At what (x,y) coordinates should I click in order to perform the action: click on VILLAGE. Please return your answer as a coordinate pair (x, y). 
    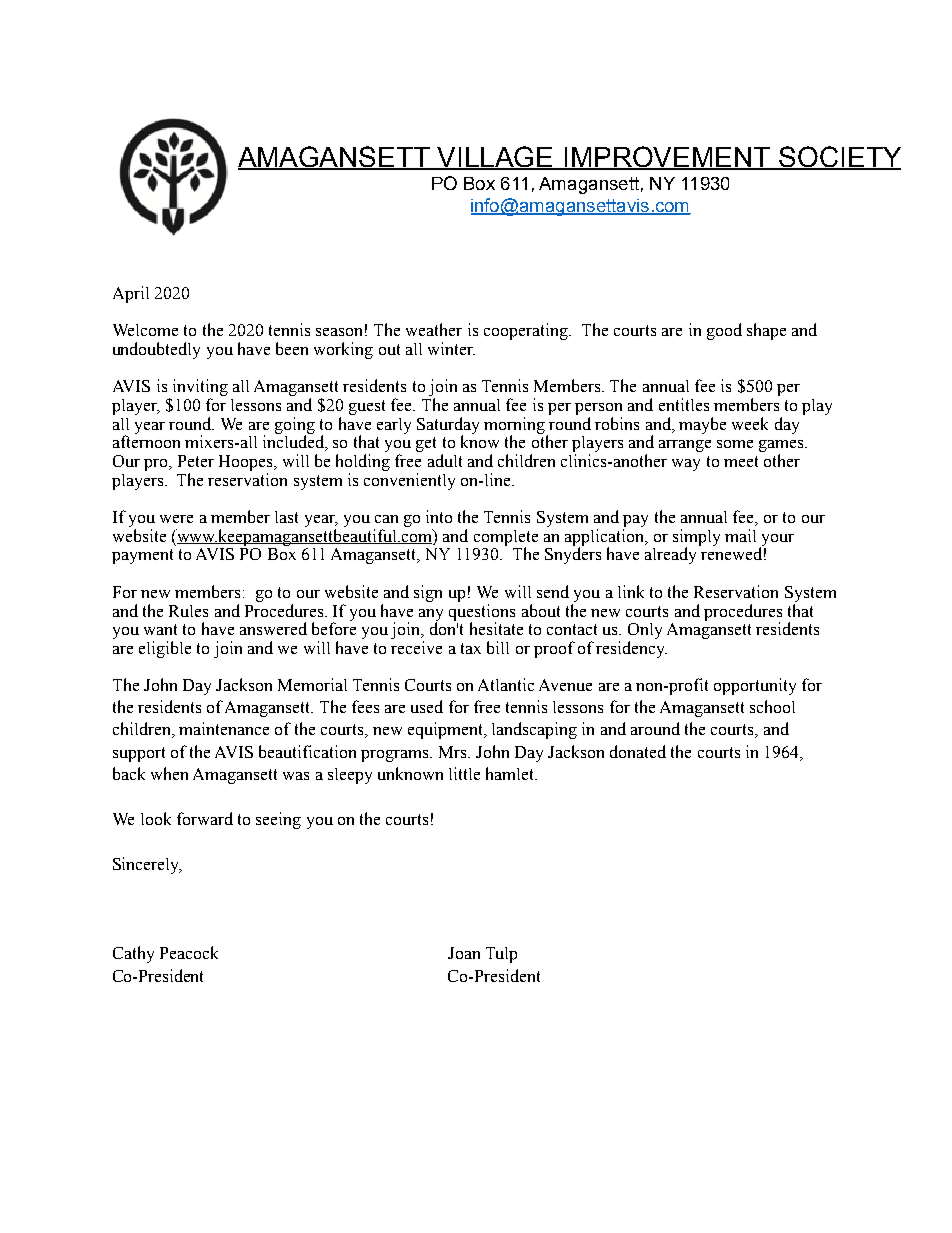
    Looking at the image, I should click on (496, 157).
